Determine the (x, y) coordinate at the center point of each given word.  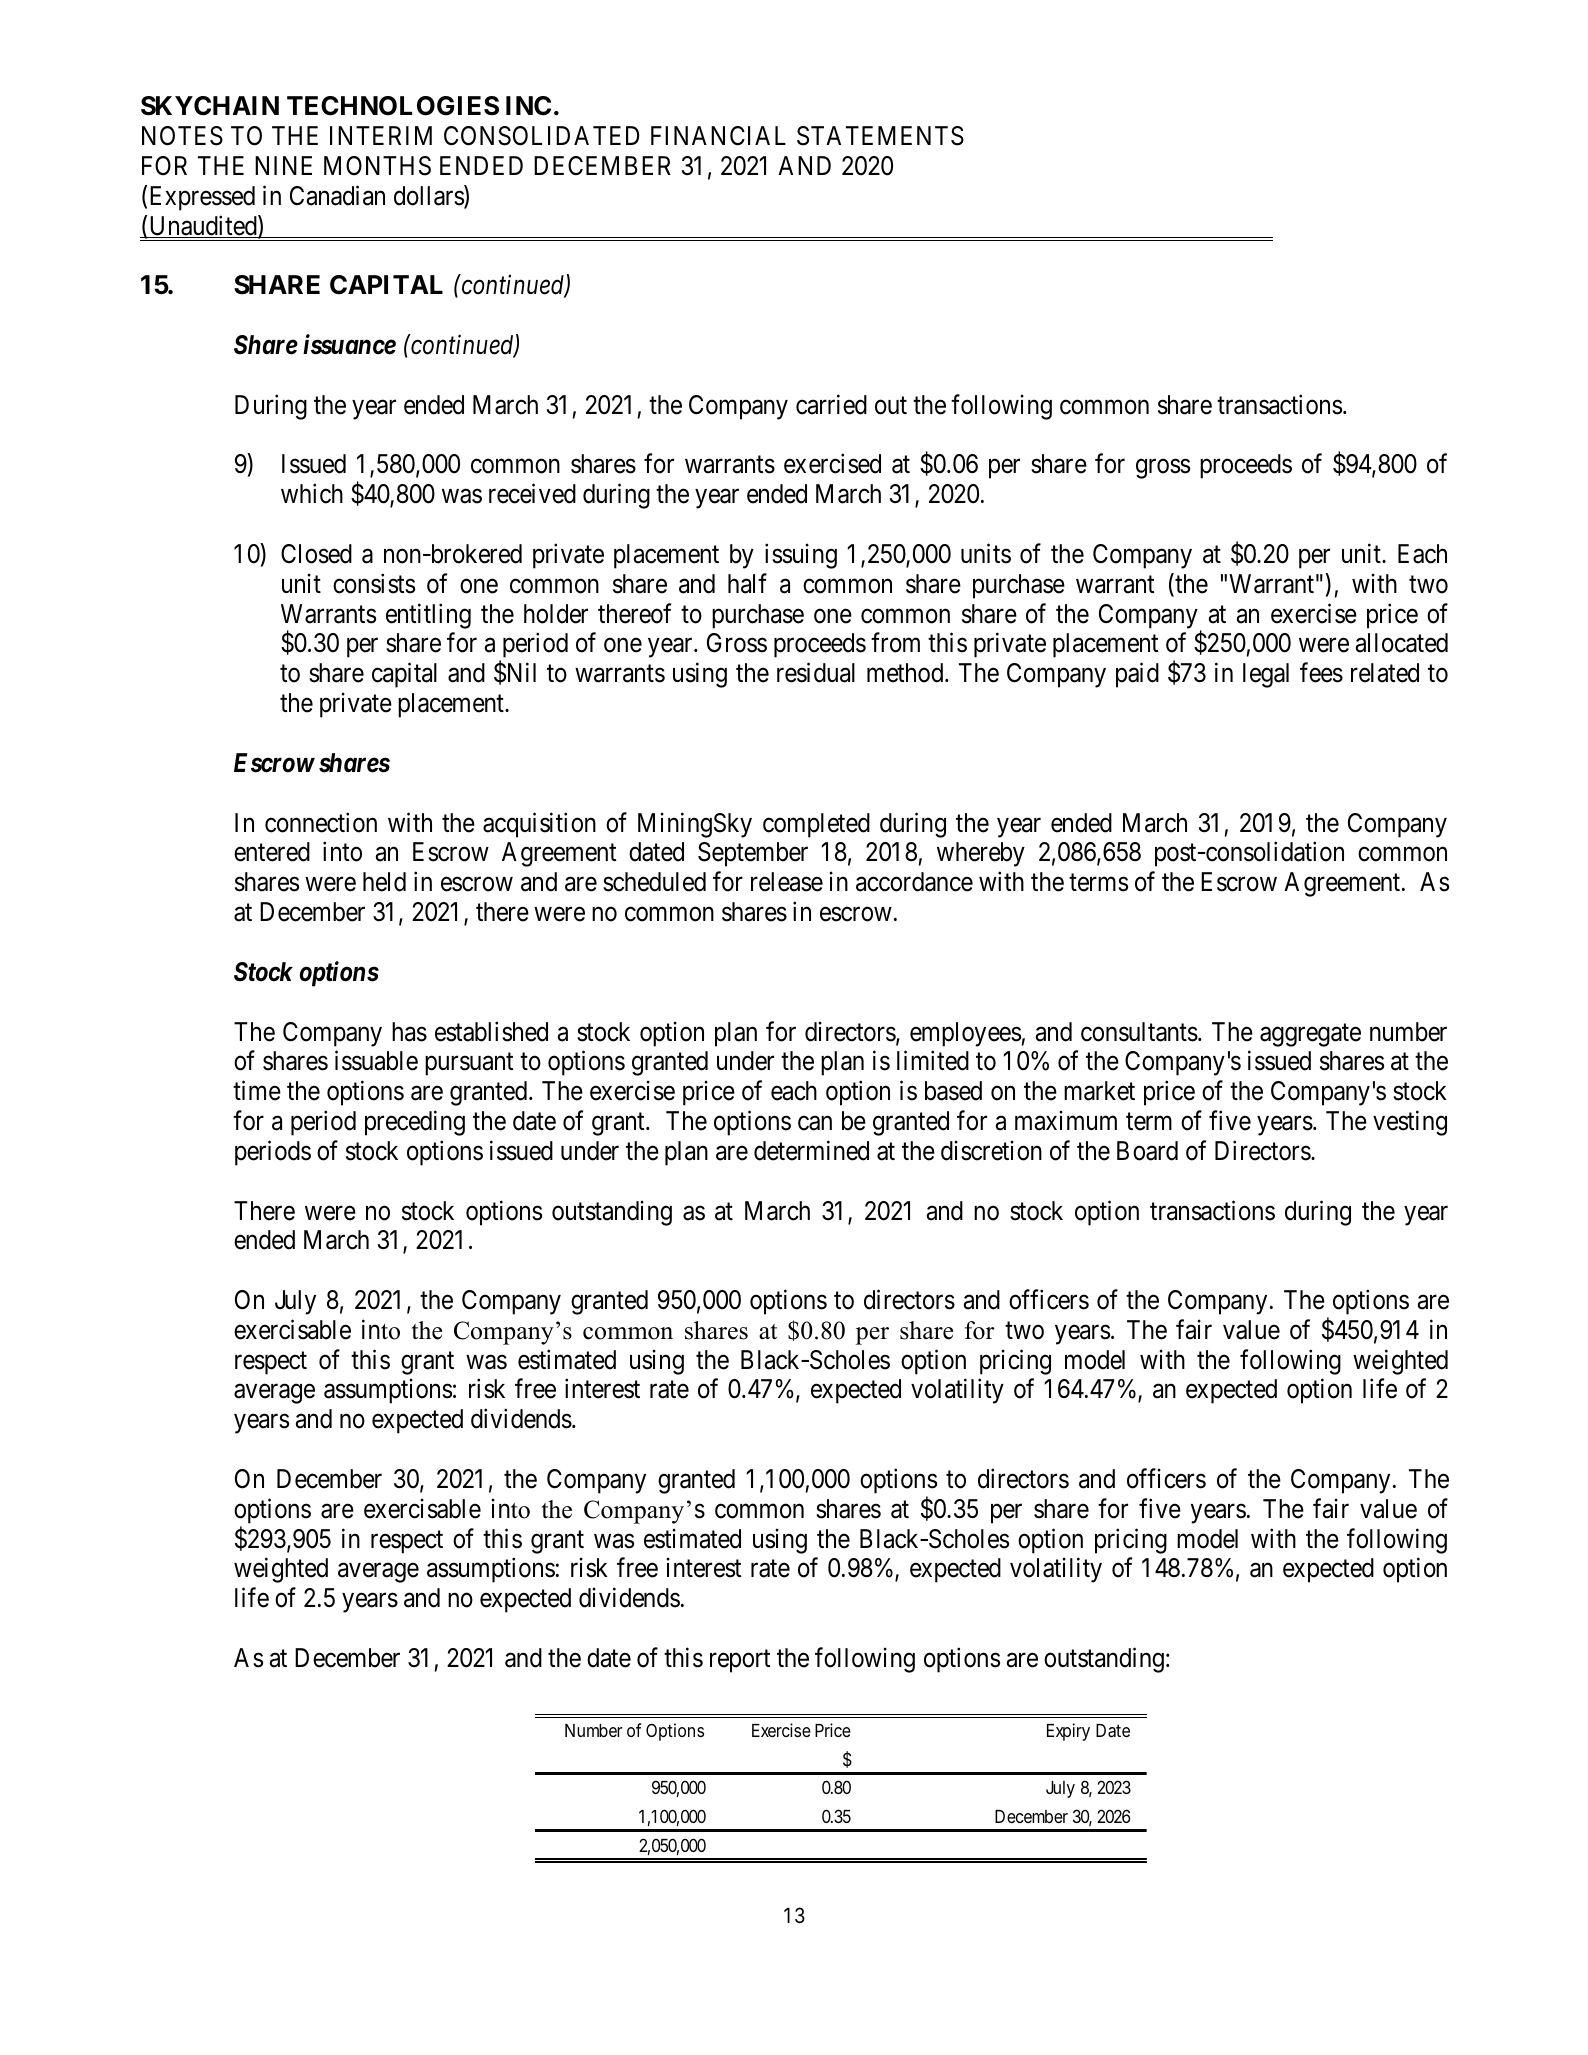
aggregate (1310, 1035)
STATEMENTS (880, 136)
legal (1266, 675)
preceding (415, 1123)
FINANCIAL (718, 136)
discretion (991, 1150)
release (787, 882)
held (384, 882)
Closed (316, 554)
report (740, 1661)
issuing (801, 556)
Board (1147, 1151)
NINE (283, 165)
